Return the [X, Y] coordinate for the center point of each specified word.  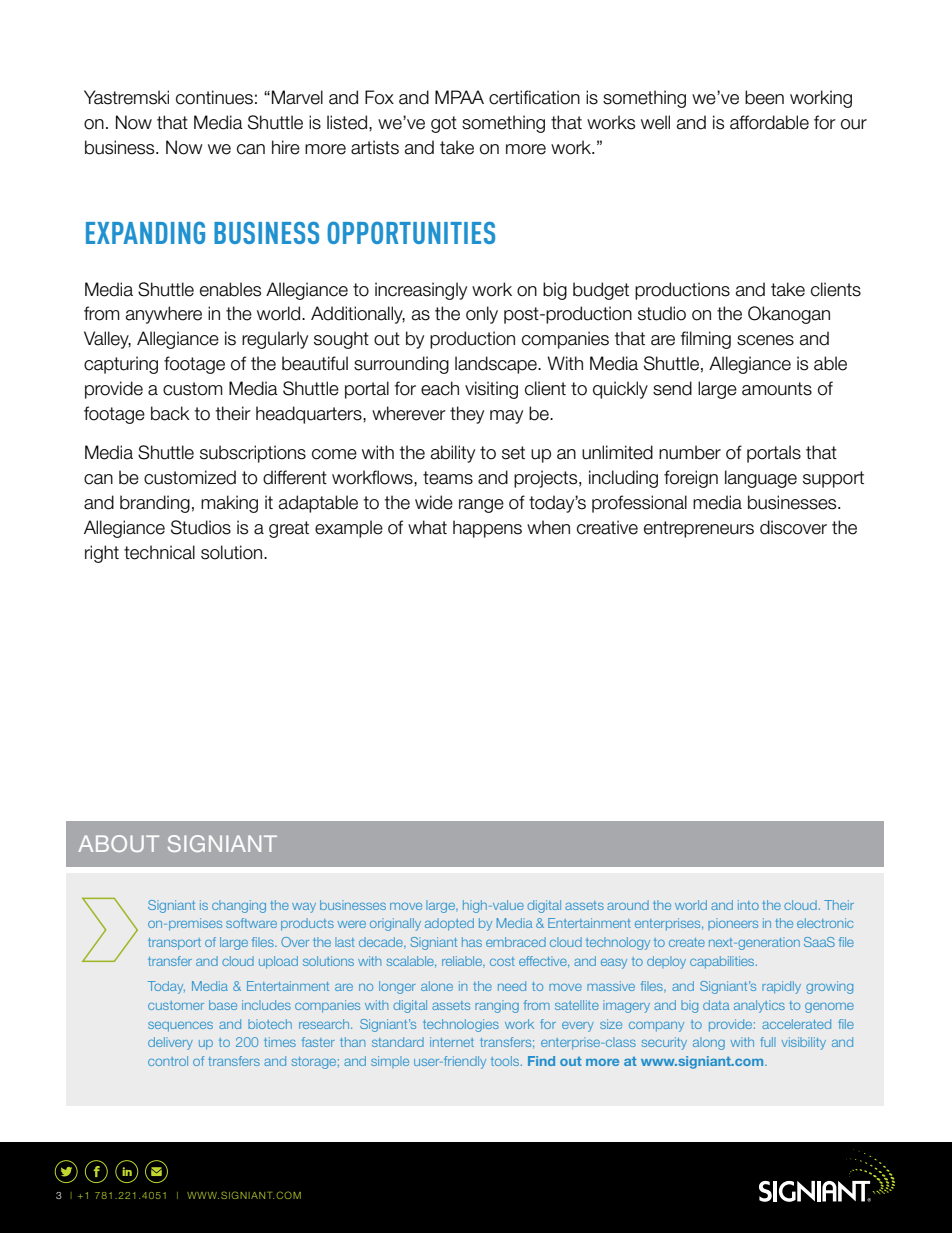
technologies [461, 1025]
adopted [449, 924]
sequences [180, 1027]
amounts [777, 389]
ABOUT [118, 843]
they [467, 415]
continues [214, 97]
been [764, 97]
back [170, 413]
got [444, 124]
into [748, 905]
